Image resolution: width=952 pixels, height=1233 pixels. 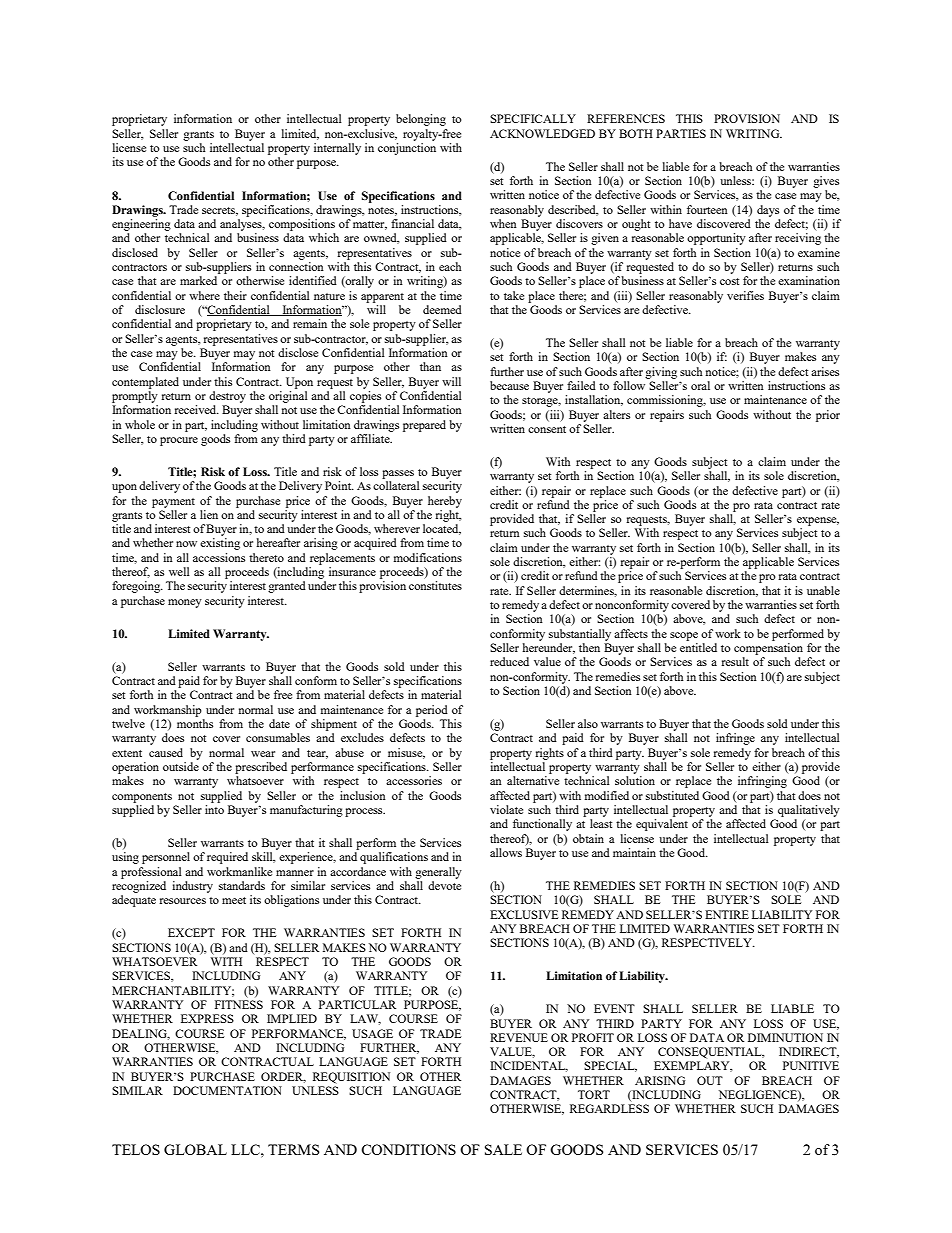 I want to click on period, so click(x=432, y=711).
